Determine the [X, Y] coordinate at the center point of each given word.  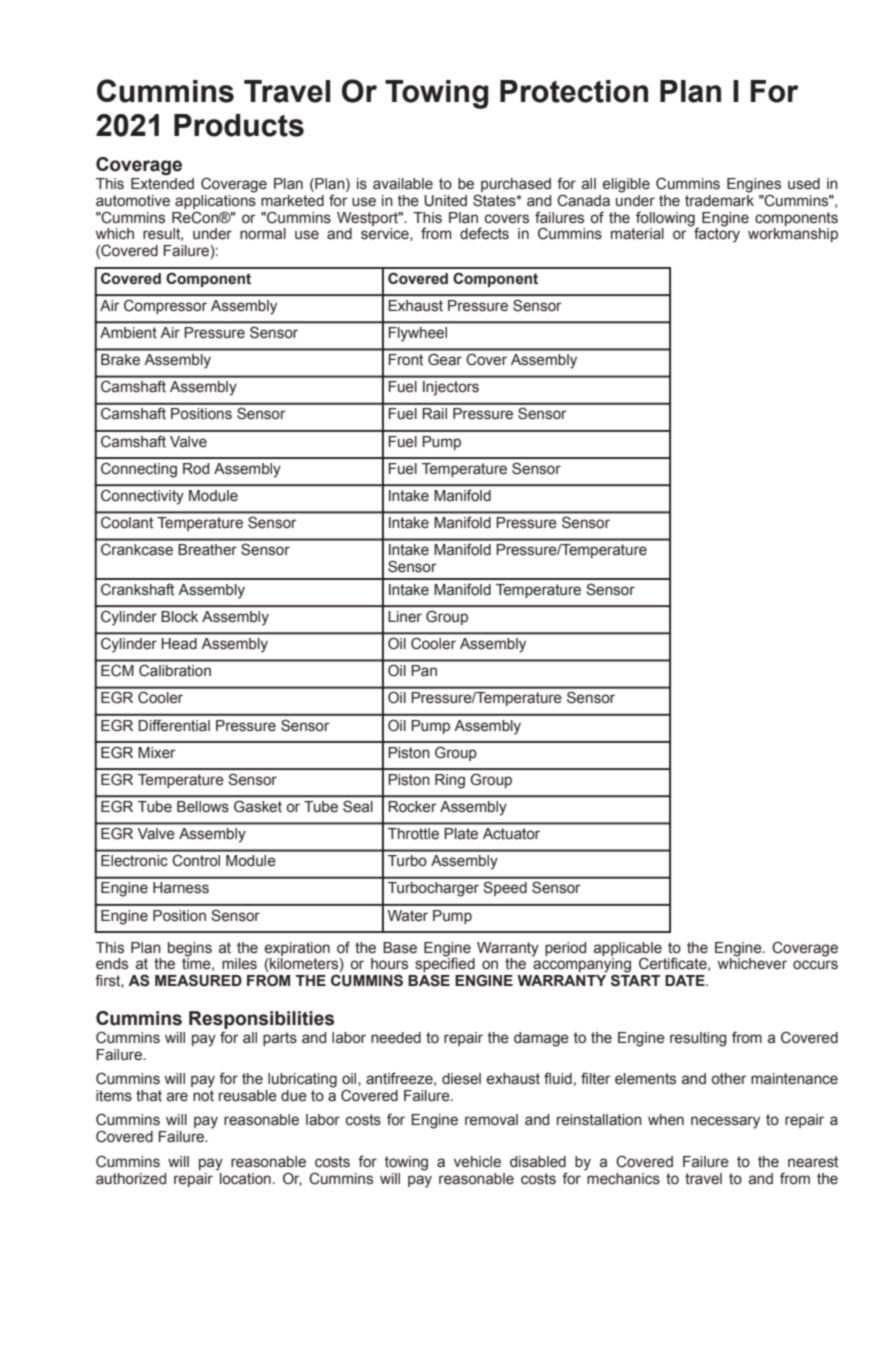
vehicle [477, 1162]
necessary [725, 1122]
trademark [719, 199]
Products [239, 125]
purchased [516, 185]
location [245, 1179]
